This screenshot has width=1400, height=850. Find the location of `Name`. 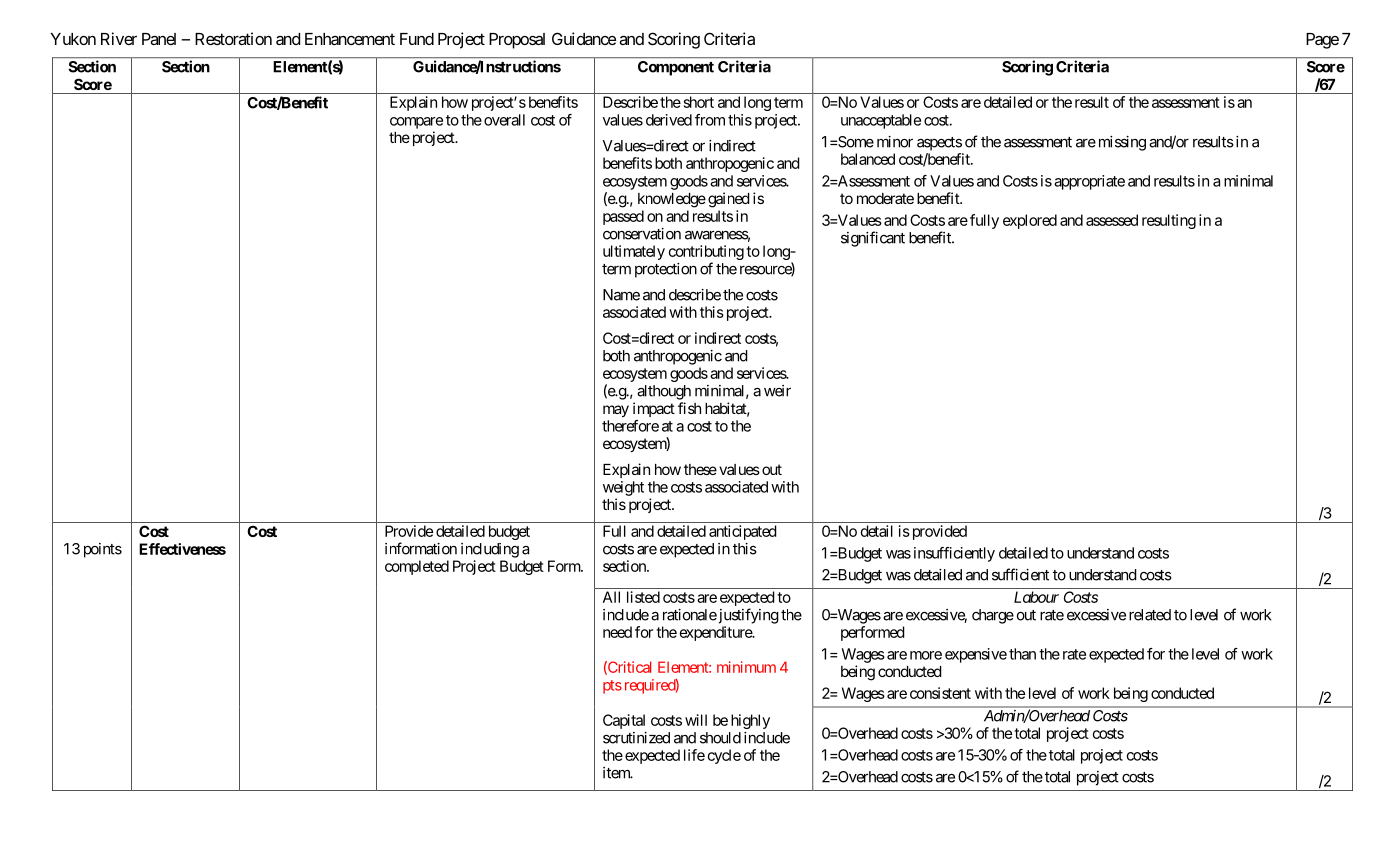

Name is located at coordinates (621, 295).
